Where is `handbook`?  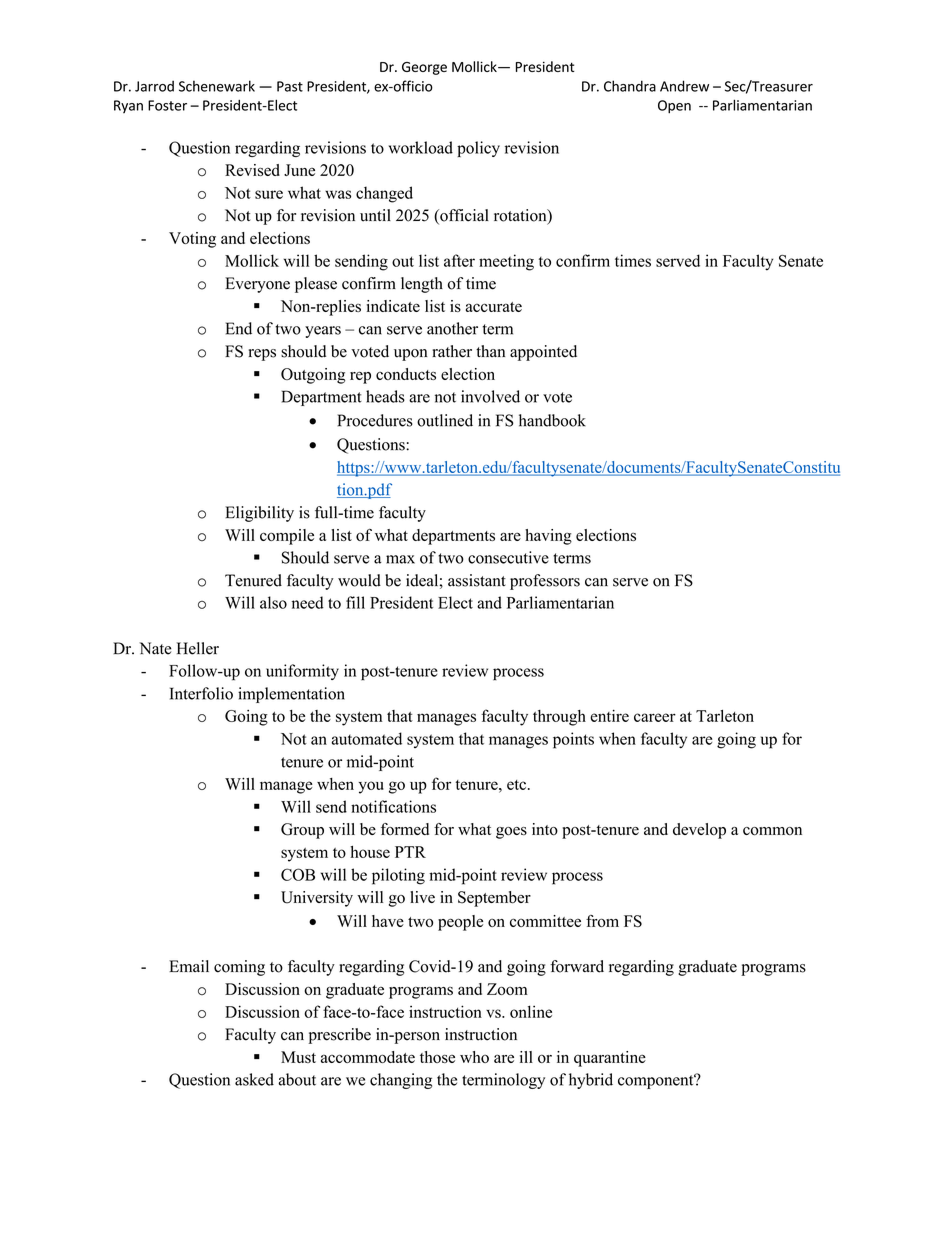
handbook is located at coordinates (552, 420).
